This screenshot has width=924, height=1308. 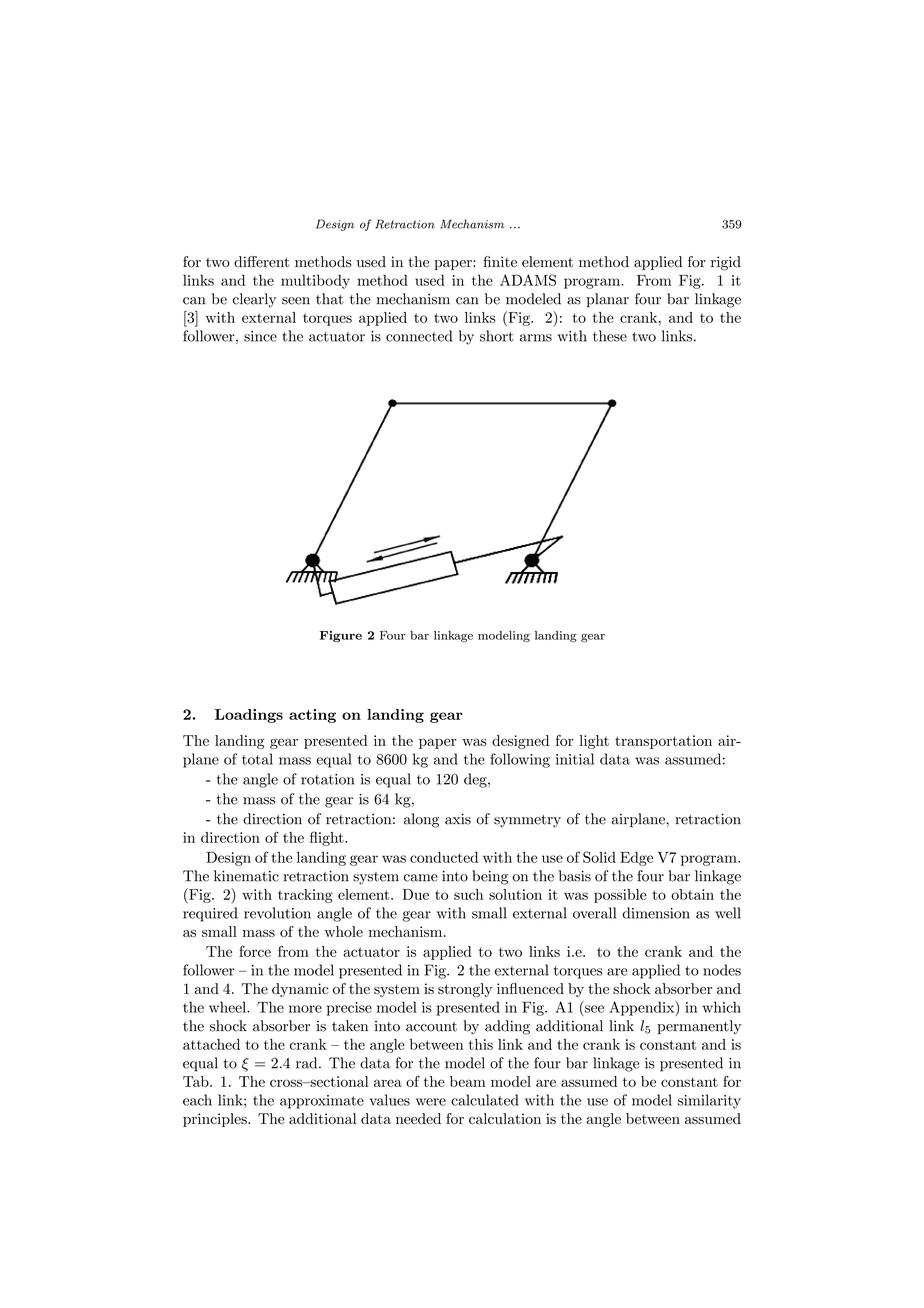 I want to click on acting, so click(x=312, y=716).
